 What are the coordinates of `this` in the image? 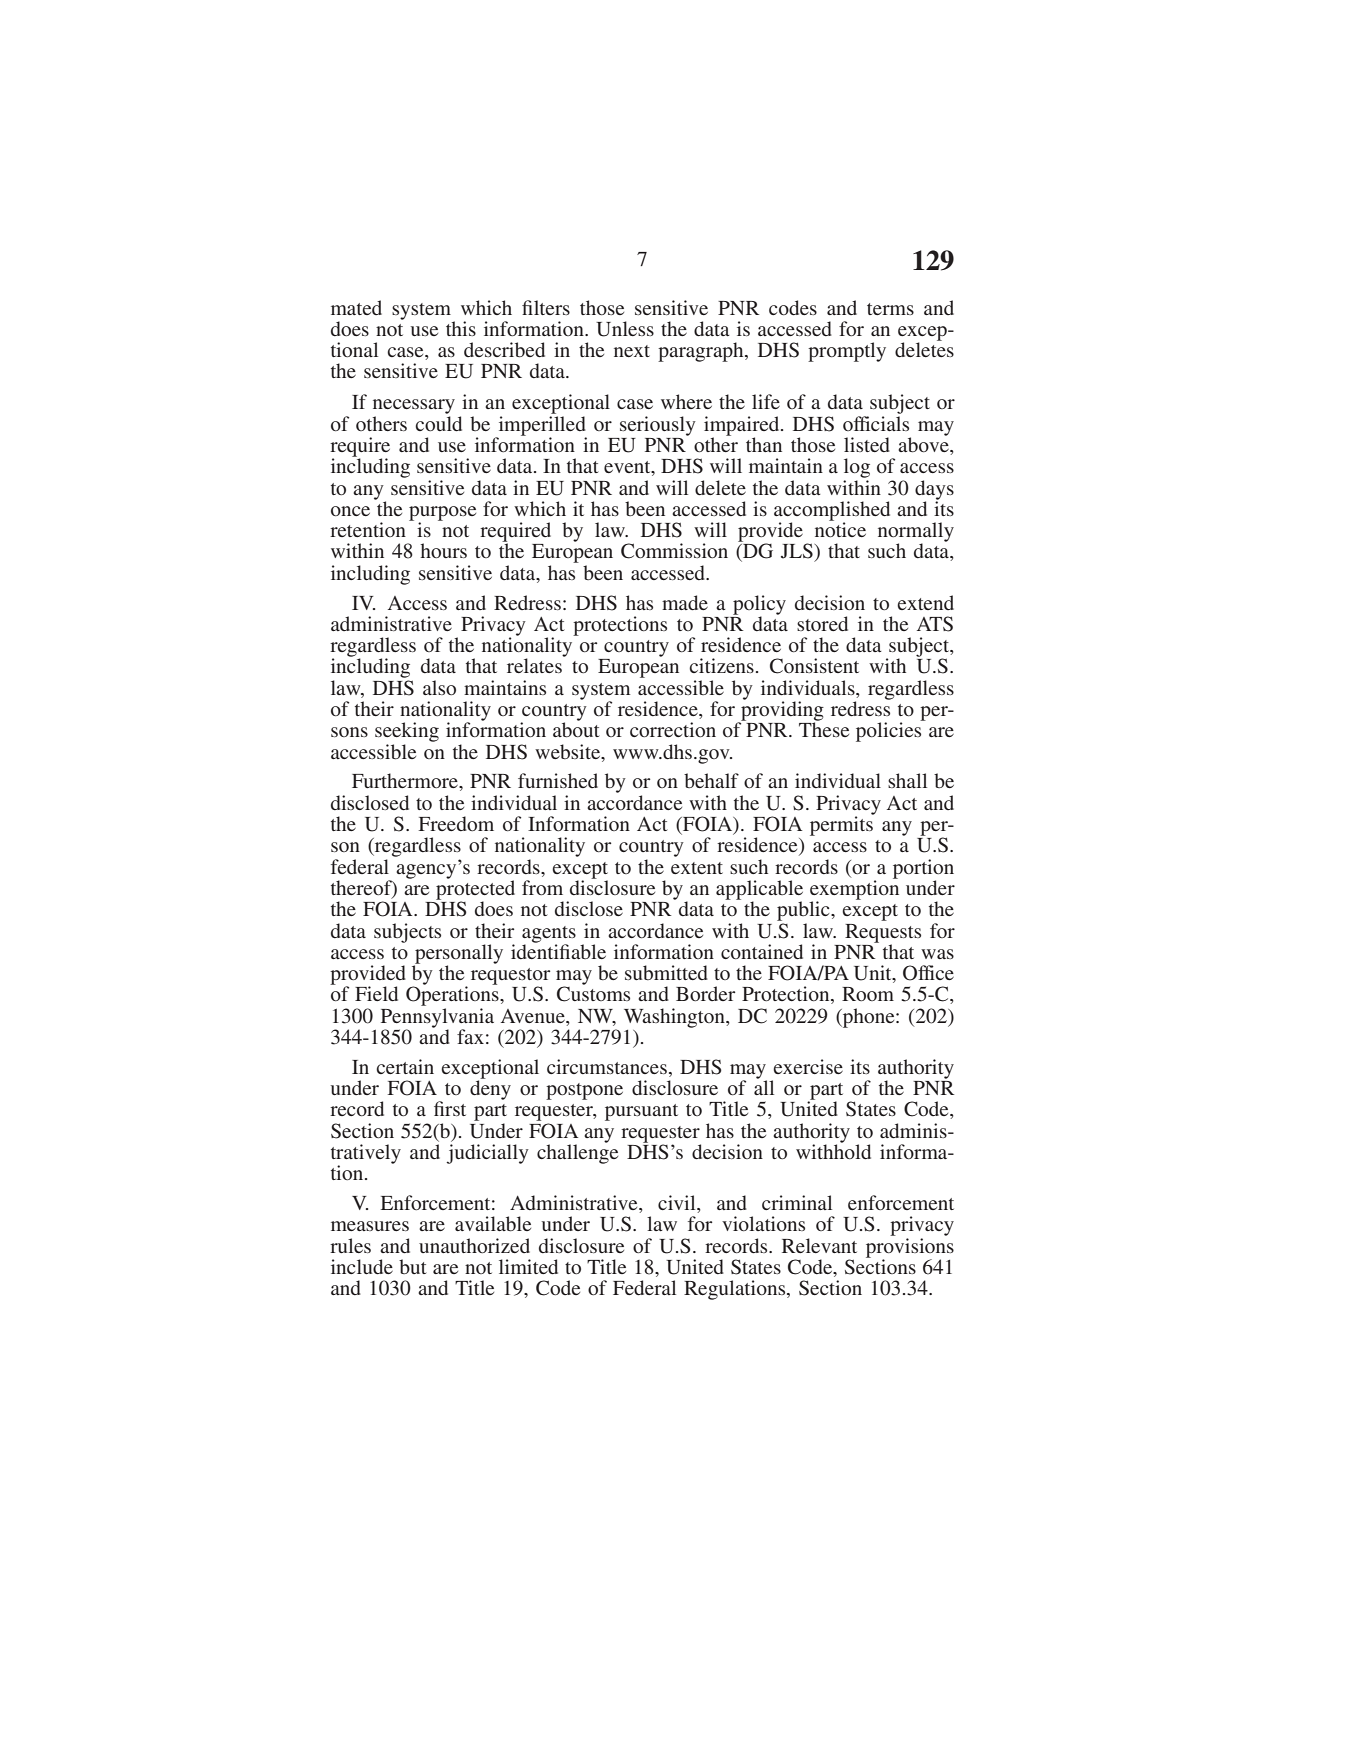 It's located at (461, 328).
